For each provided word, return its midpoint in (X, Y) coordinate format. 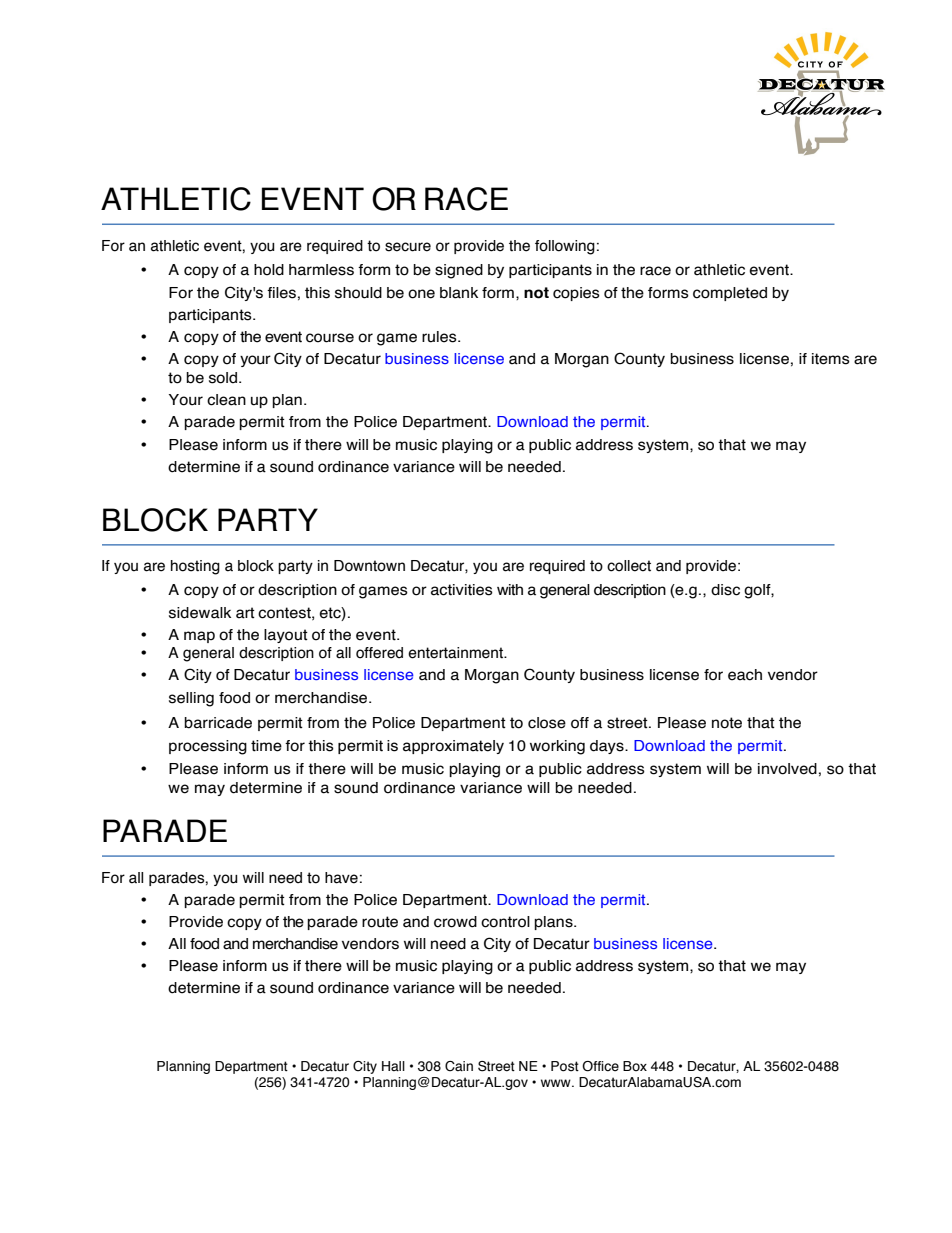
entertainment (457, 653)
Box (635, 1066)
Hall (393, 1066)
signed (459, 271)
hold (269, 270)
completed (730, 294)
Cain (459, 1066)
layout (286, 636)
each (745, 675)
